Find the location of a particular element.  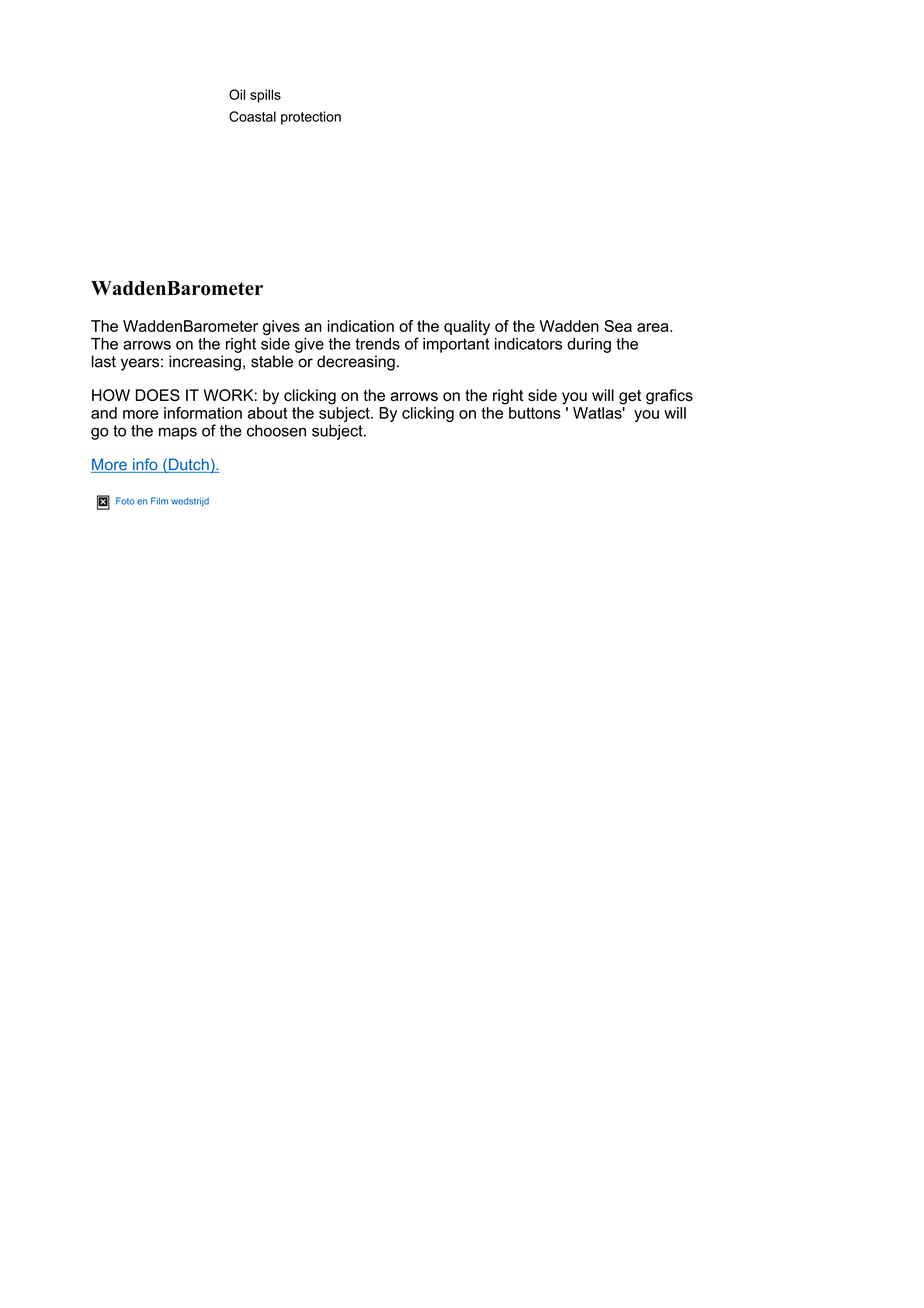

indication is located at coordinates (361, 326).
